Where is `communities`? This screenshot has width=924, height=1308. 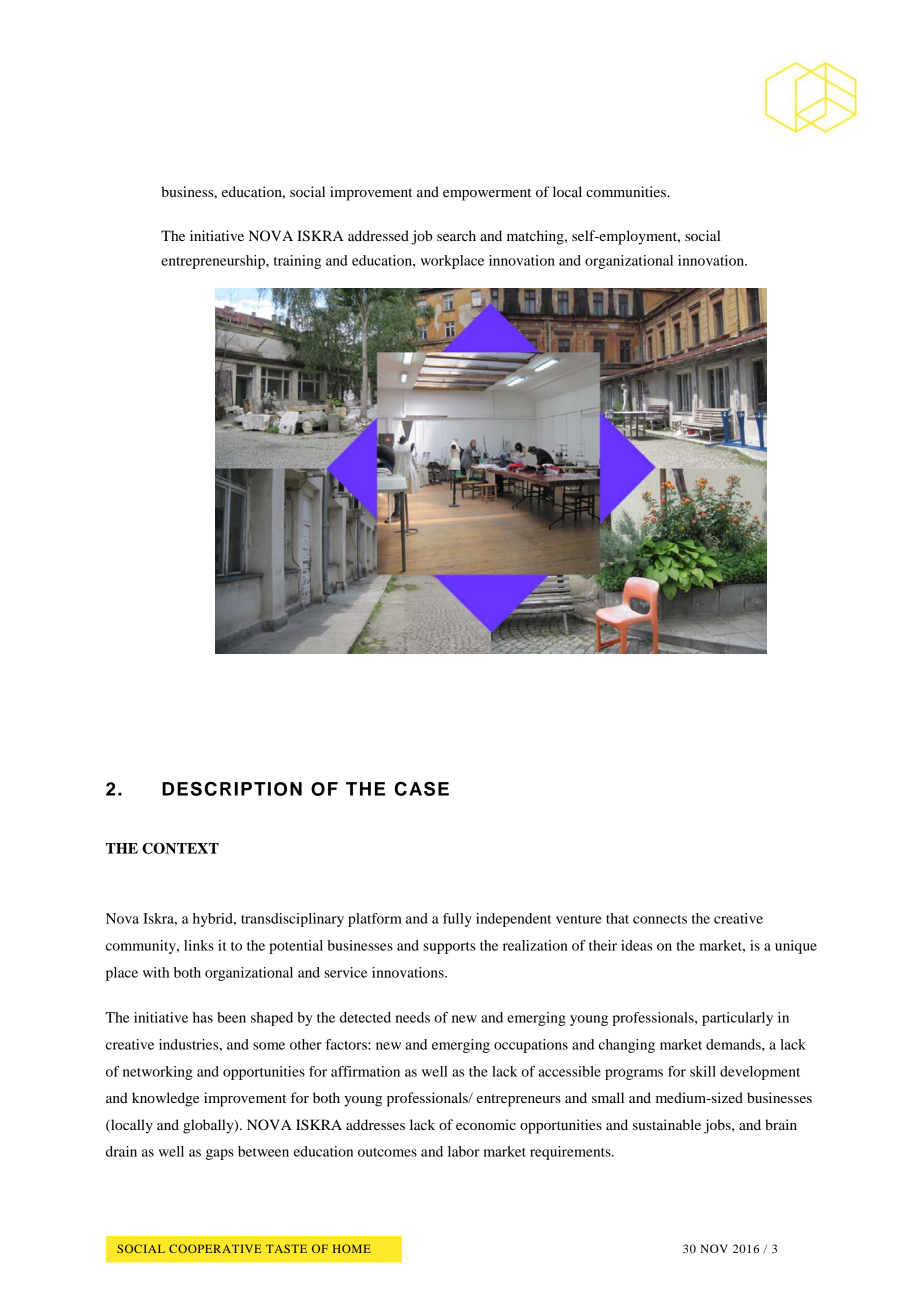
communities is located at coordinates (627, 191).
